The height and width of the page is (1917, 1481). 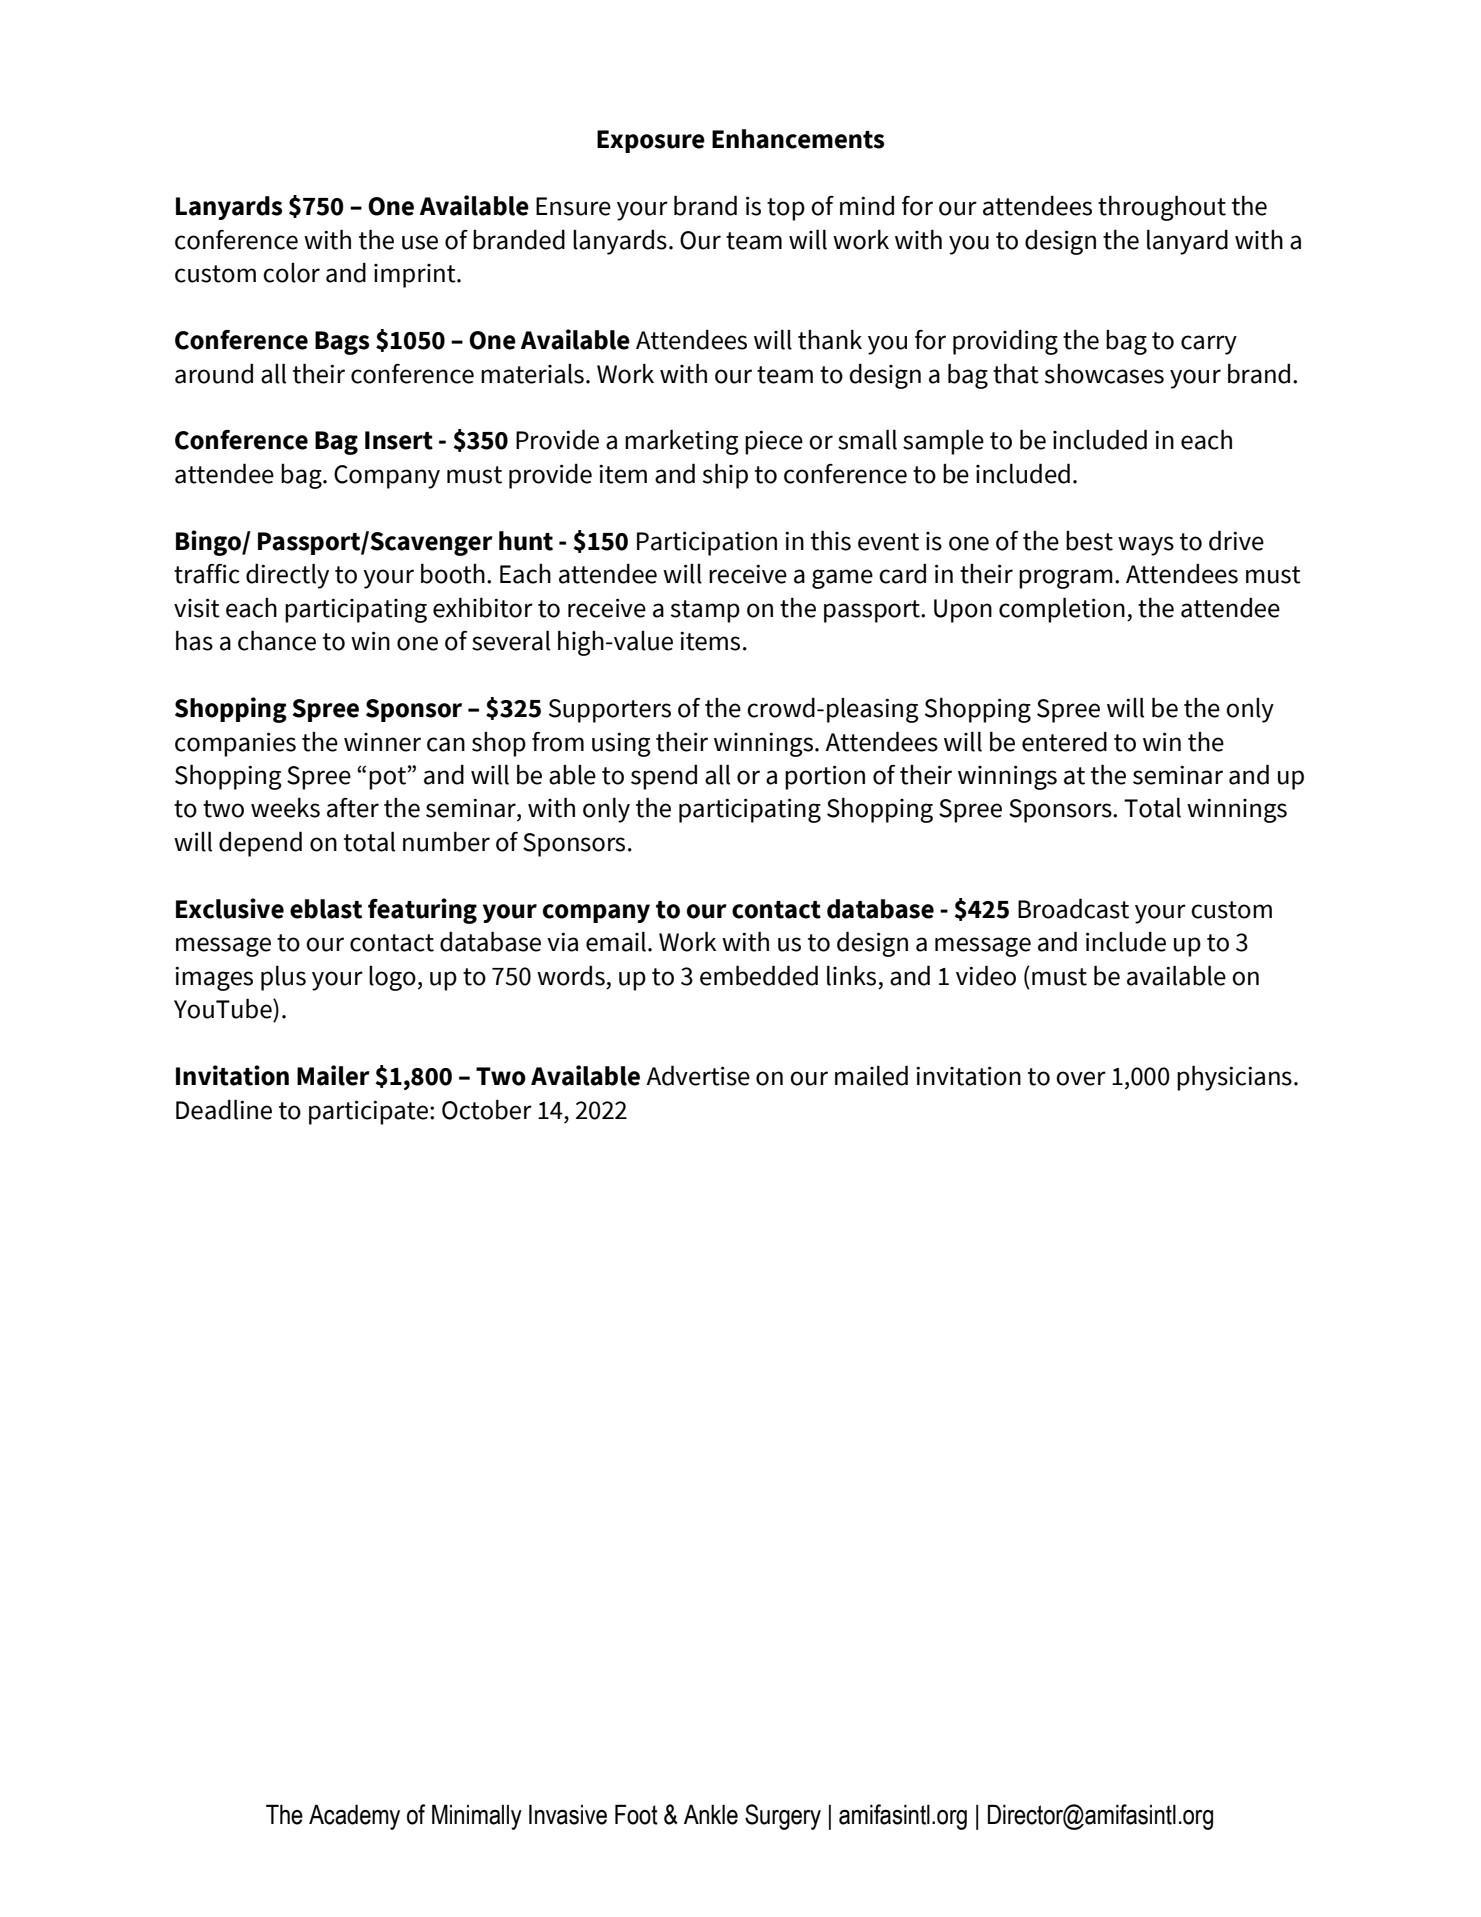 What do you see at coordinates (1066, 579) in the page?
I see `program` at bounding box center [1066, 579].
